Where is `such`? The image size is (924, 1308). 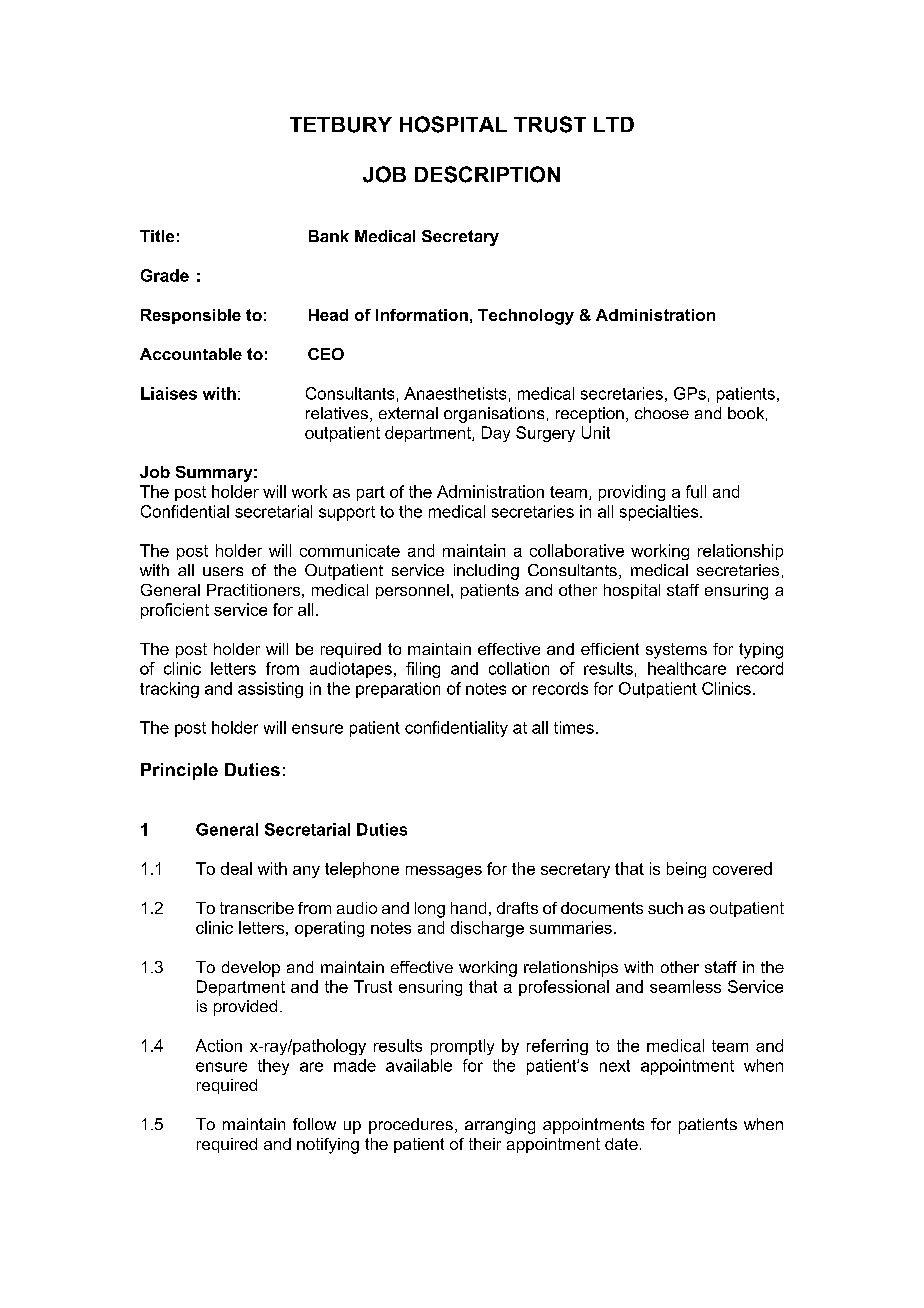
such is located at coordinates (665, 908).
